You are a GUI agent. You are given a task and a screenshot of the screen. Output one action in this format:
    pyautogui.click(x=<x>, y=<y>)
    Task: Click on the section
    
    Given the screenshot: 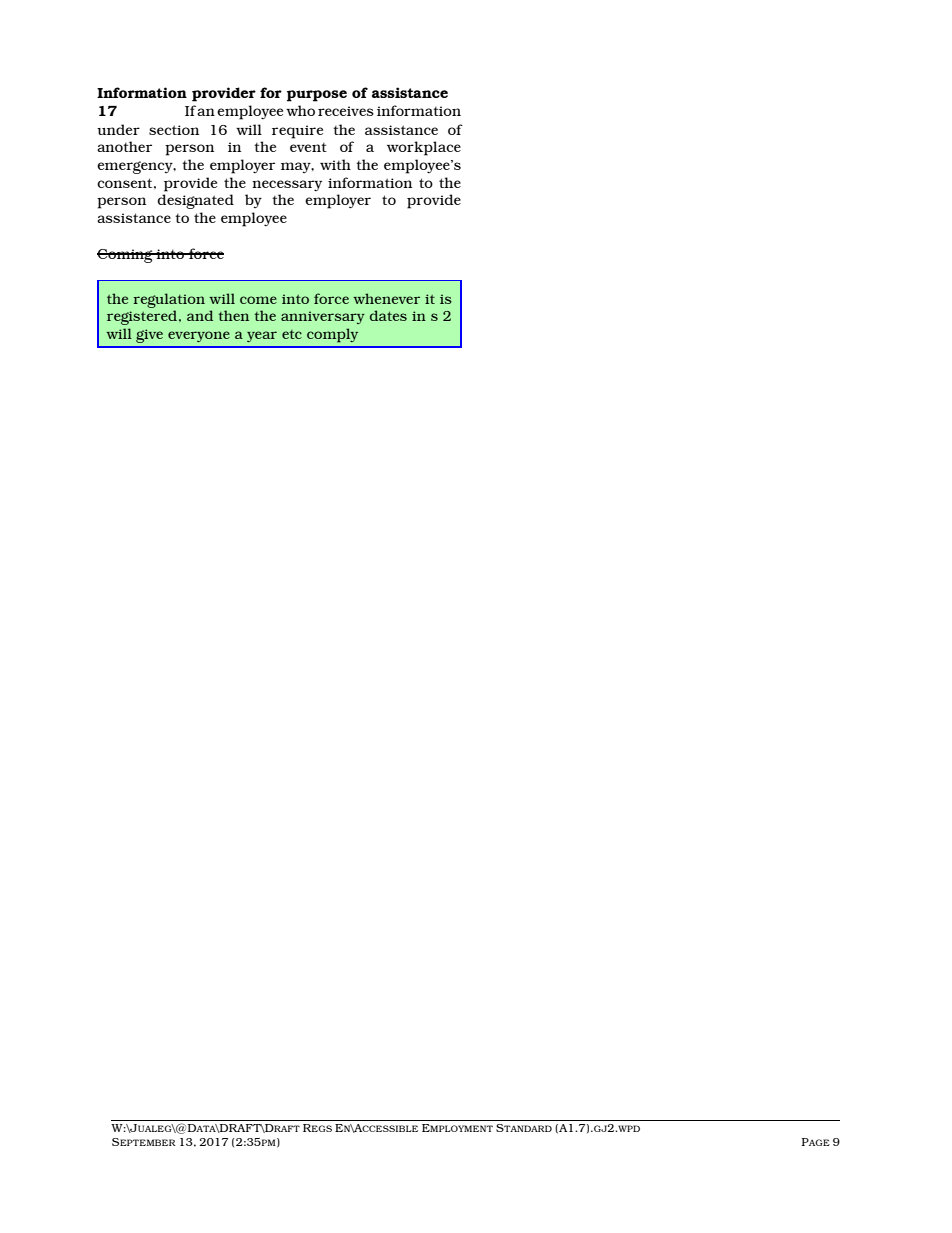 What is the action you would take?
    pyautogui.click(x=174, y=130)
